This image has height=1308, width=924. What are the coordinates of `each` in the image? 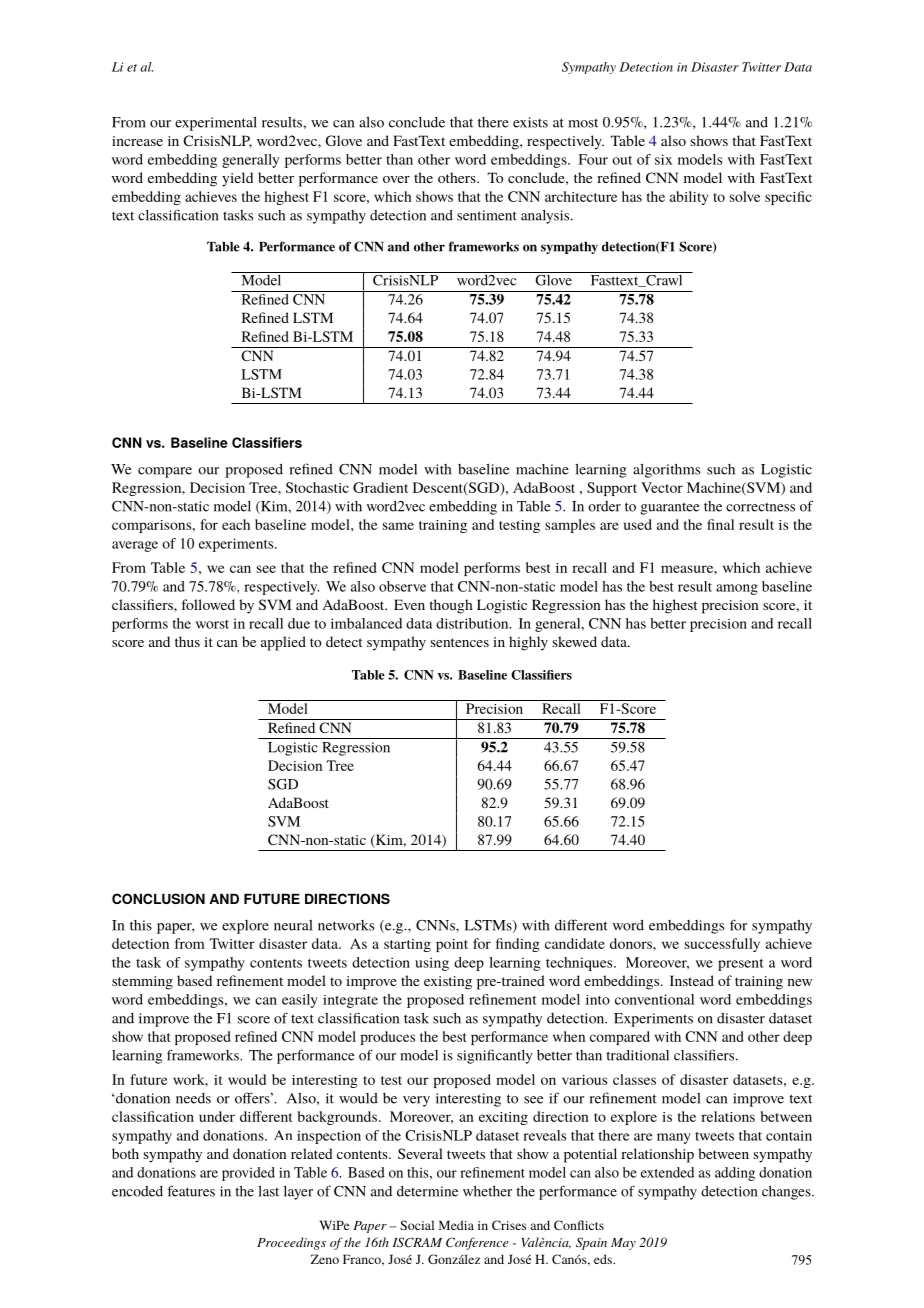 It's located at (236, 524).
